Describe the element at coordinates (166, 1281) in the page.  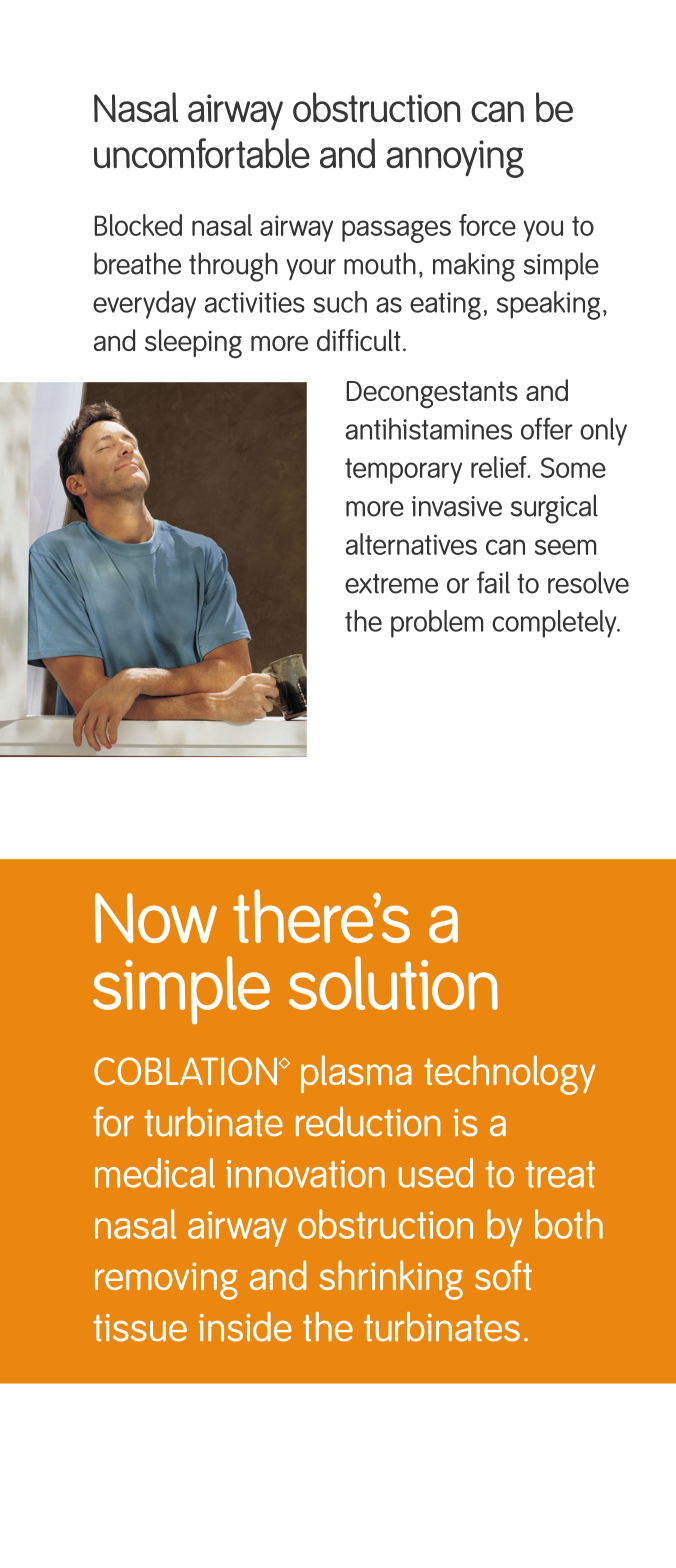
I see `removing` at that location.
